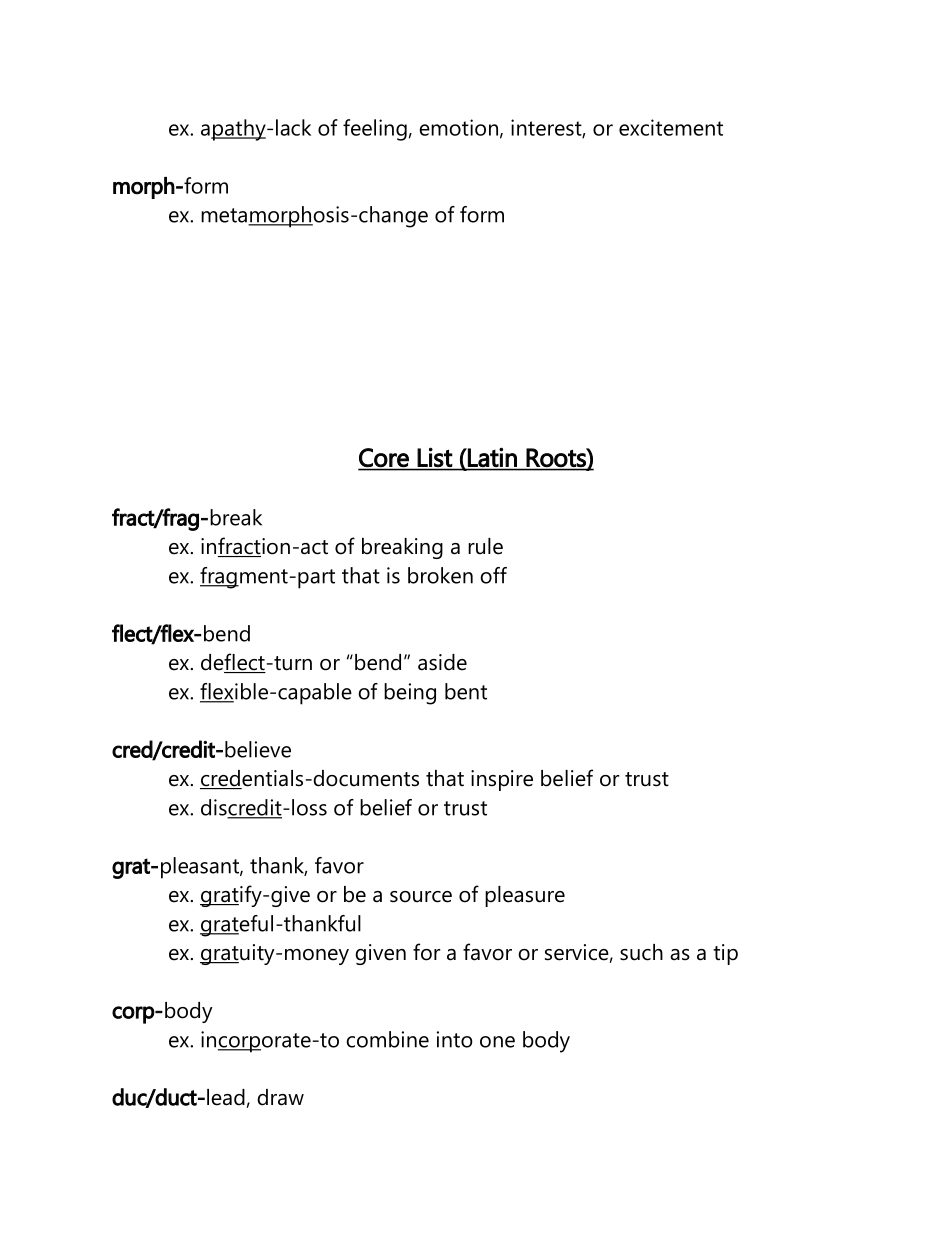  What do you see at coordinates (375, 130) in the screenshot?
I see `feeling` at bounding box center [375, 130].
